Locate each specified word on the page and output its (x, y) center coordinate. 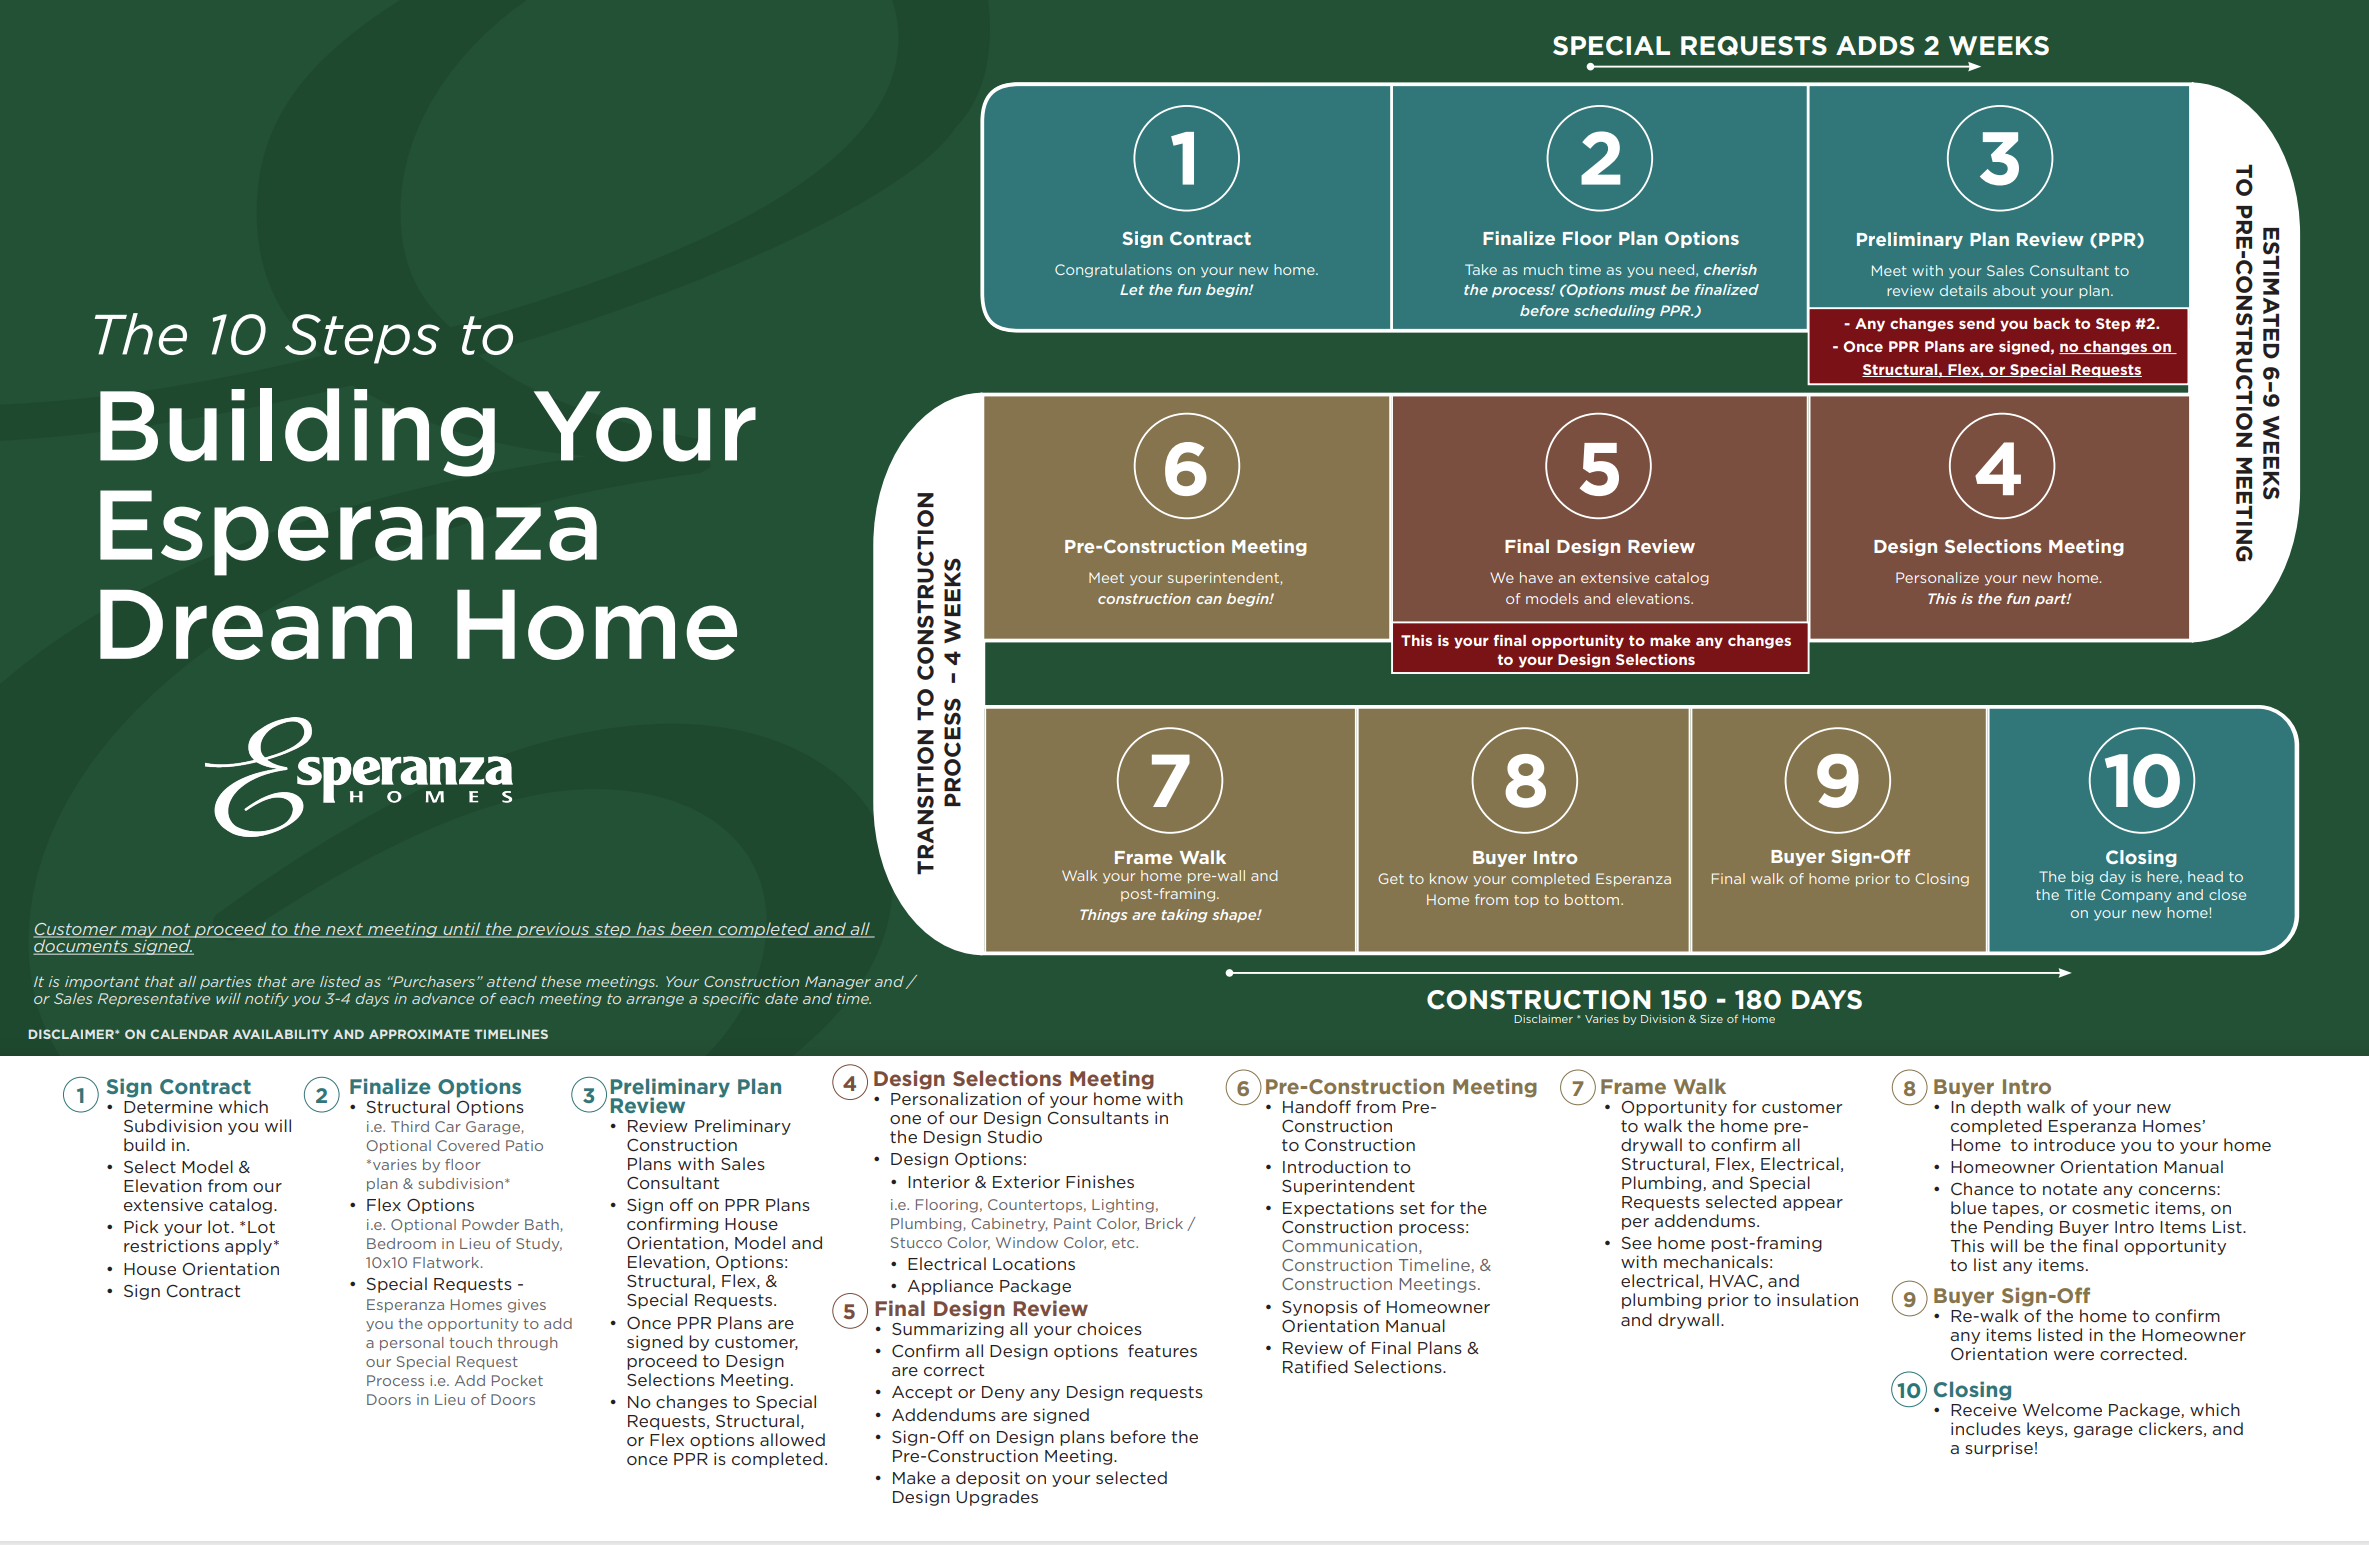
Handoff (1317, 1106)
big (2082, 878)
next (344, 930)
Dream (256, 624)
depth (1996, 1108)
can (1209, 600)
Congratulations (1113, 271)
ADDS (1875, 46)
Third (410, 1126)
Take (1481, 269)
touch (470, 1342)
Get (1391, 878)
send (1977, 323)
